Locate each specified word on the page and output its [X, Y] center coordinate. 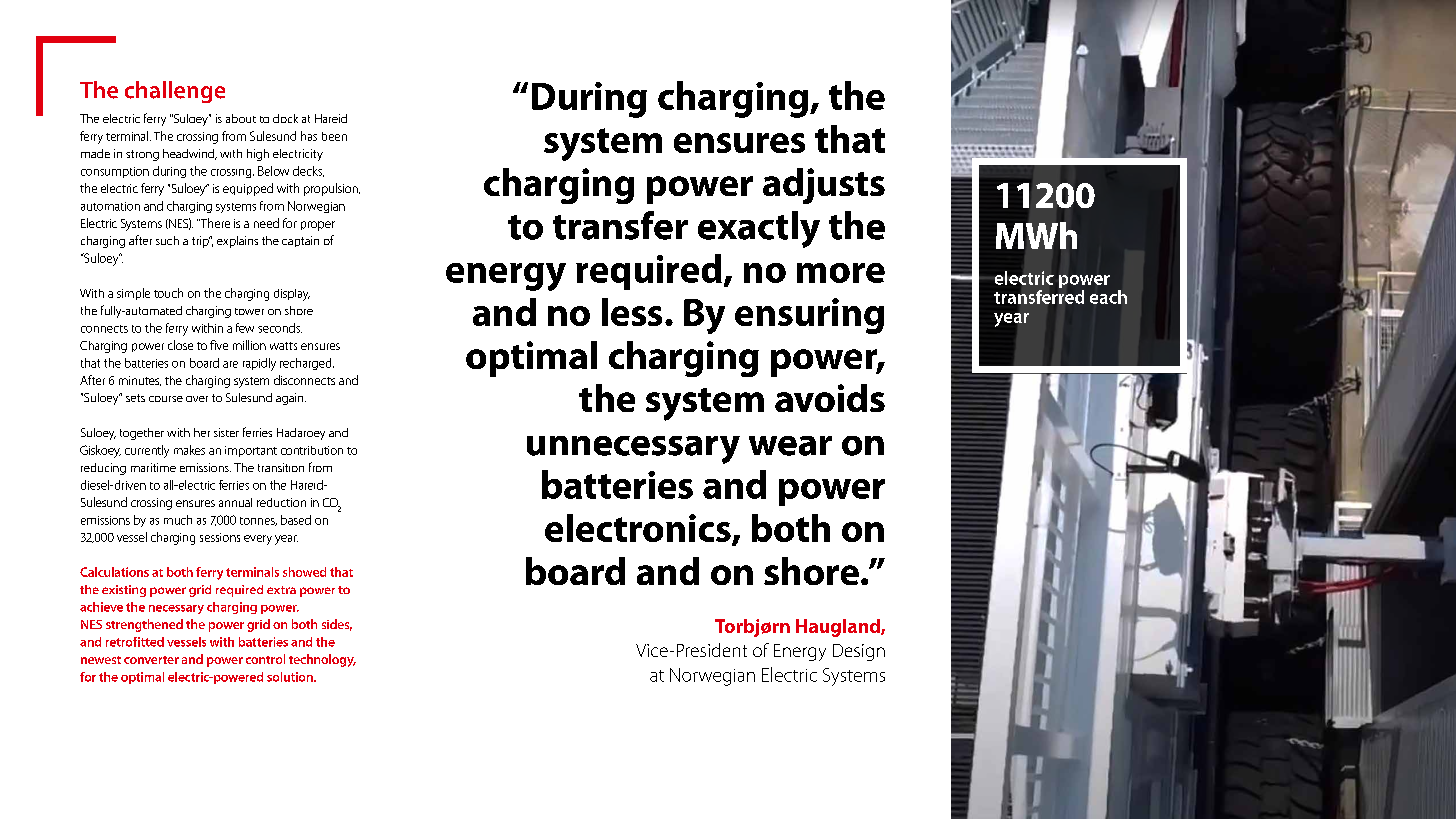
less [632, 312]
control [265, 659]
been [334, 136]
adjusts [824, 186]
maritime [153, 467]
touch [168, 293]
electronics [639, 529]
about [241, 118]
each [1108, 297]
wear [790, 446]
